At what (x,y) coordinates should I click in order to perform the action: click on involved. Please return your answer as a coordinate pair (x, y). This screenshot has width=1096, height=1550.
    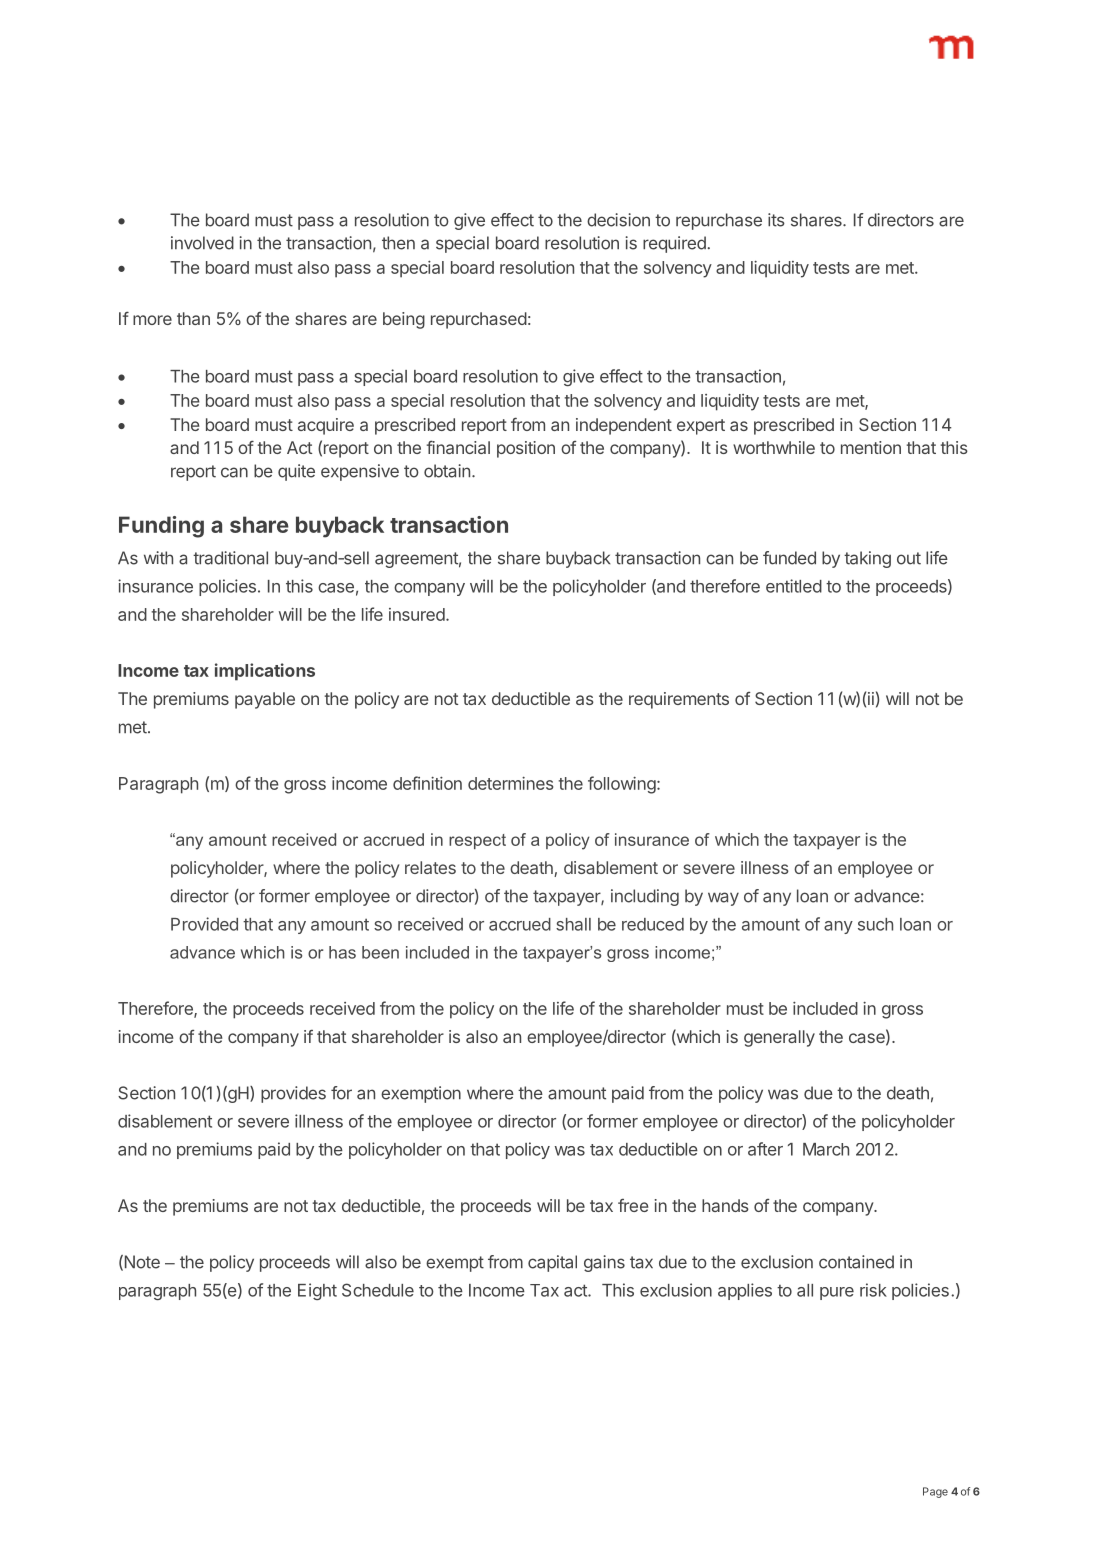
    Looking at the image, I should click on (202, 243).
